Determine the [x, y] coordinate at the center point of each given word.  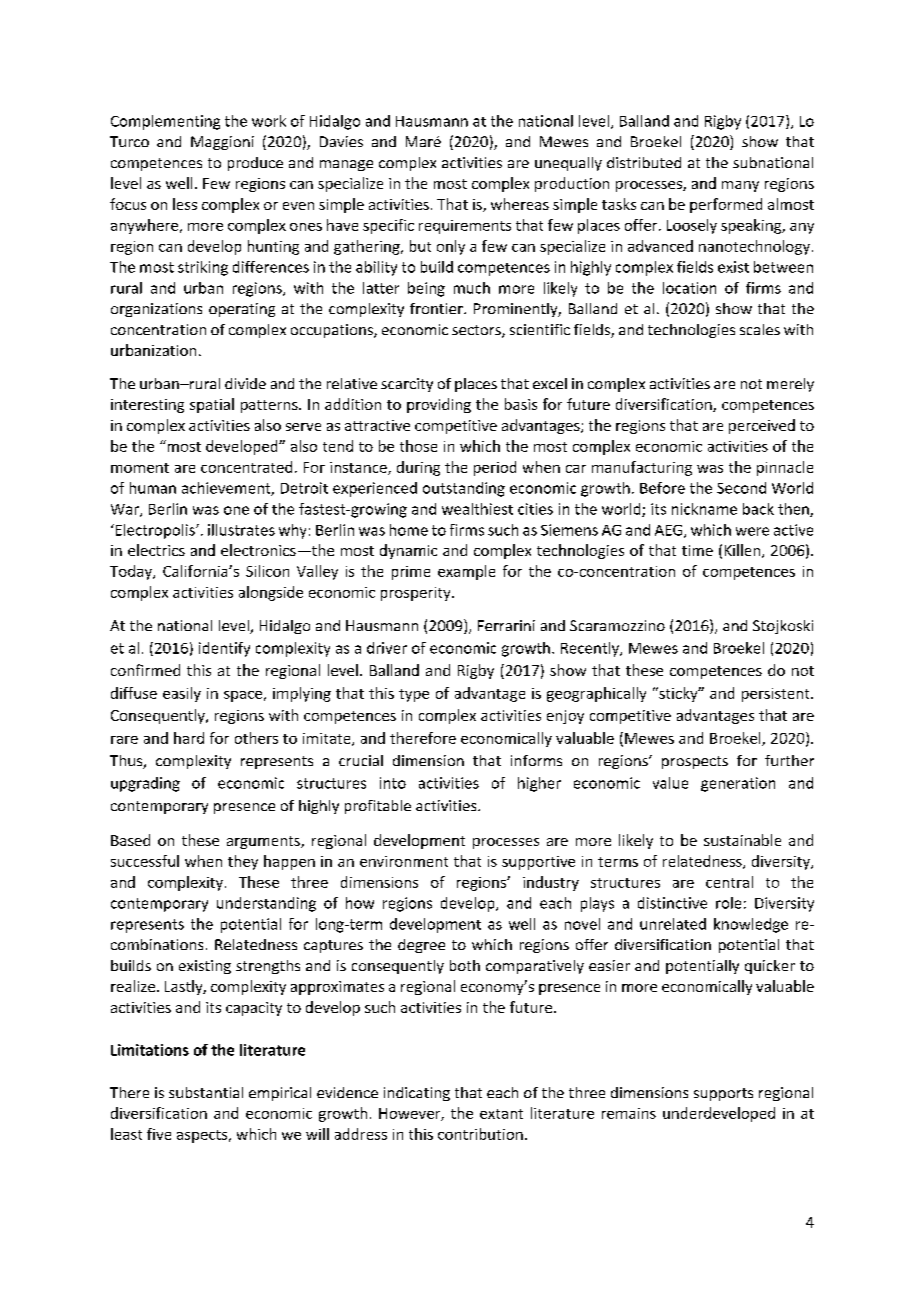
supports [723, 1094]
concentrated [246, 467]
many [740, 186]
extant [501, 1114]
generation [738, 784]
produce [255, 164]
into [393, 783]
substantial [206, 1092]
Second [741, 488]
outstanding [464, 489]
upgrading [145, 784]
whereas [520, 204]
